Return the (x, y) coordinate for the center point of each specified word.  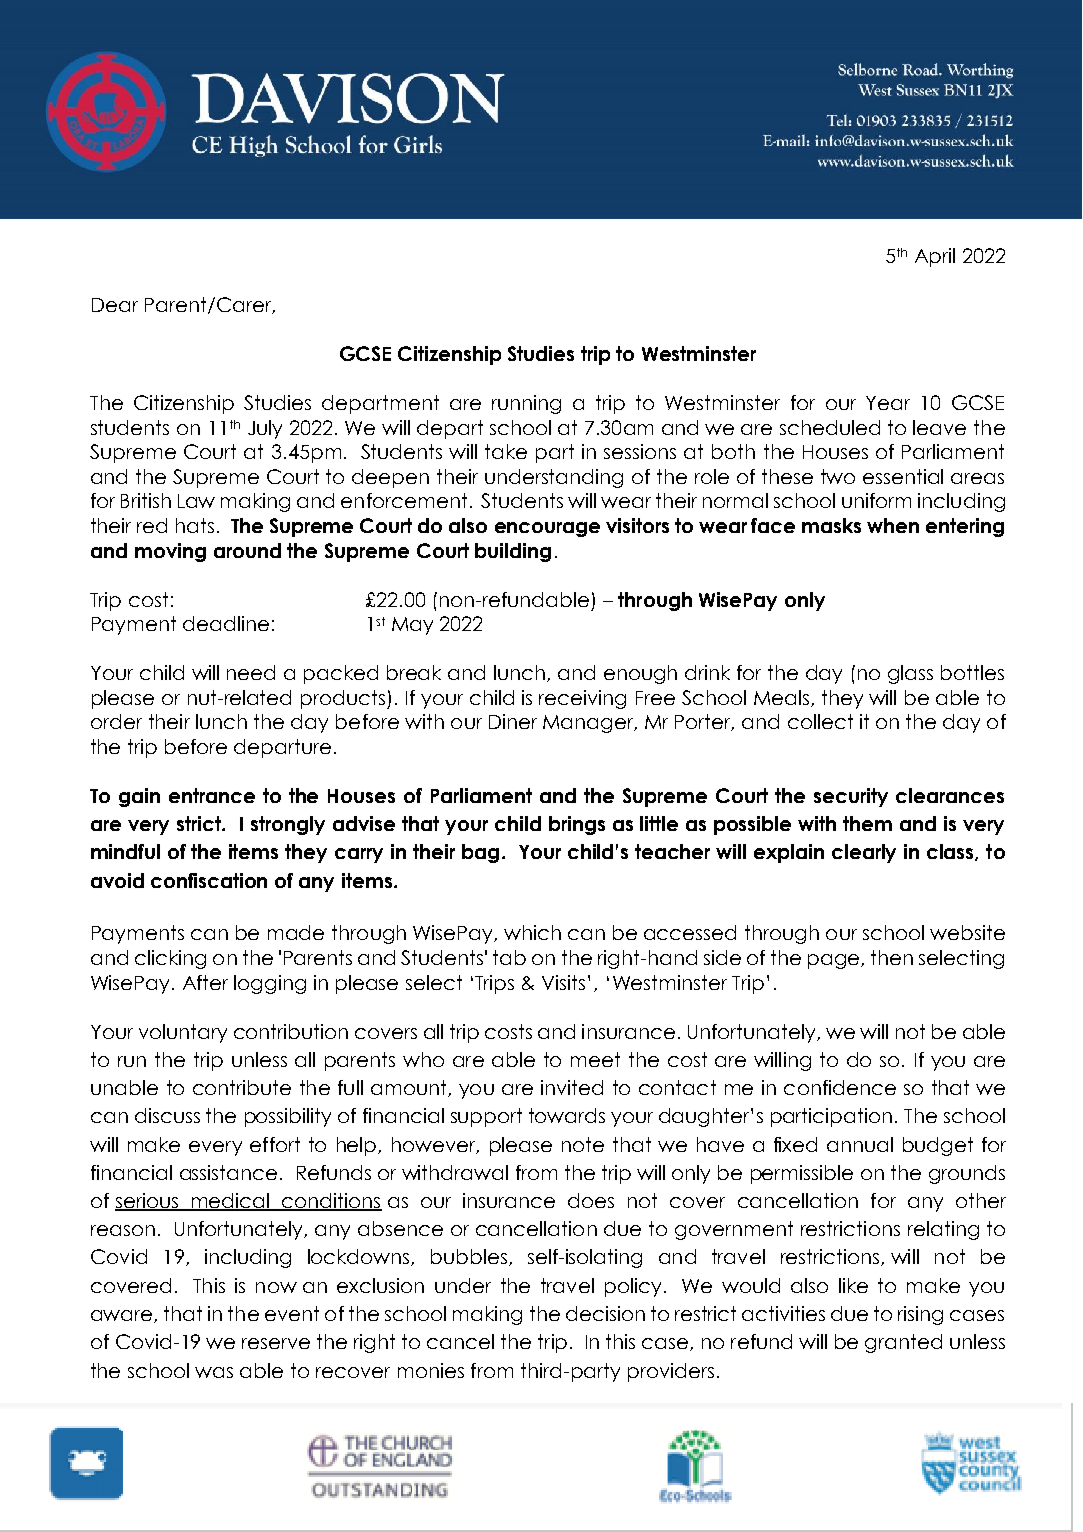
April (935, 257)
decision (605, 1313)
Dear (115, 305)
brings (577, 825)
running (526, 404)
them (867, 823)
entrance (212, 795)
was (214, 1372)
